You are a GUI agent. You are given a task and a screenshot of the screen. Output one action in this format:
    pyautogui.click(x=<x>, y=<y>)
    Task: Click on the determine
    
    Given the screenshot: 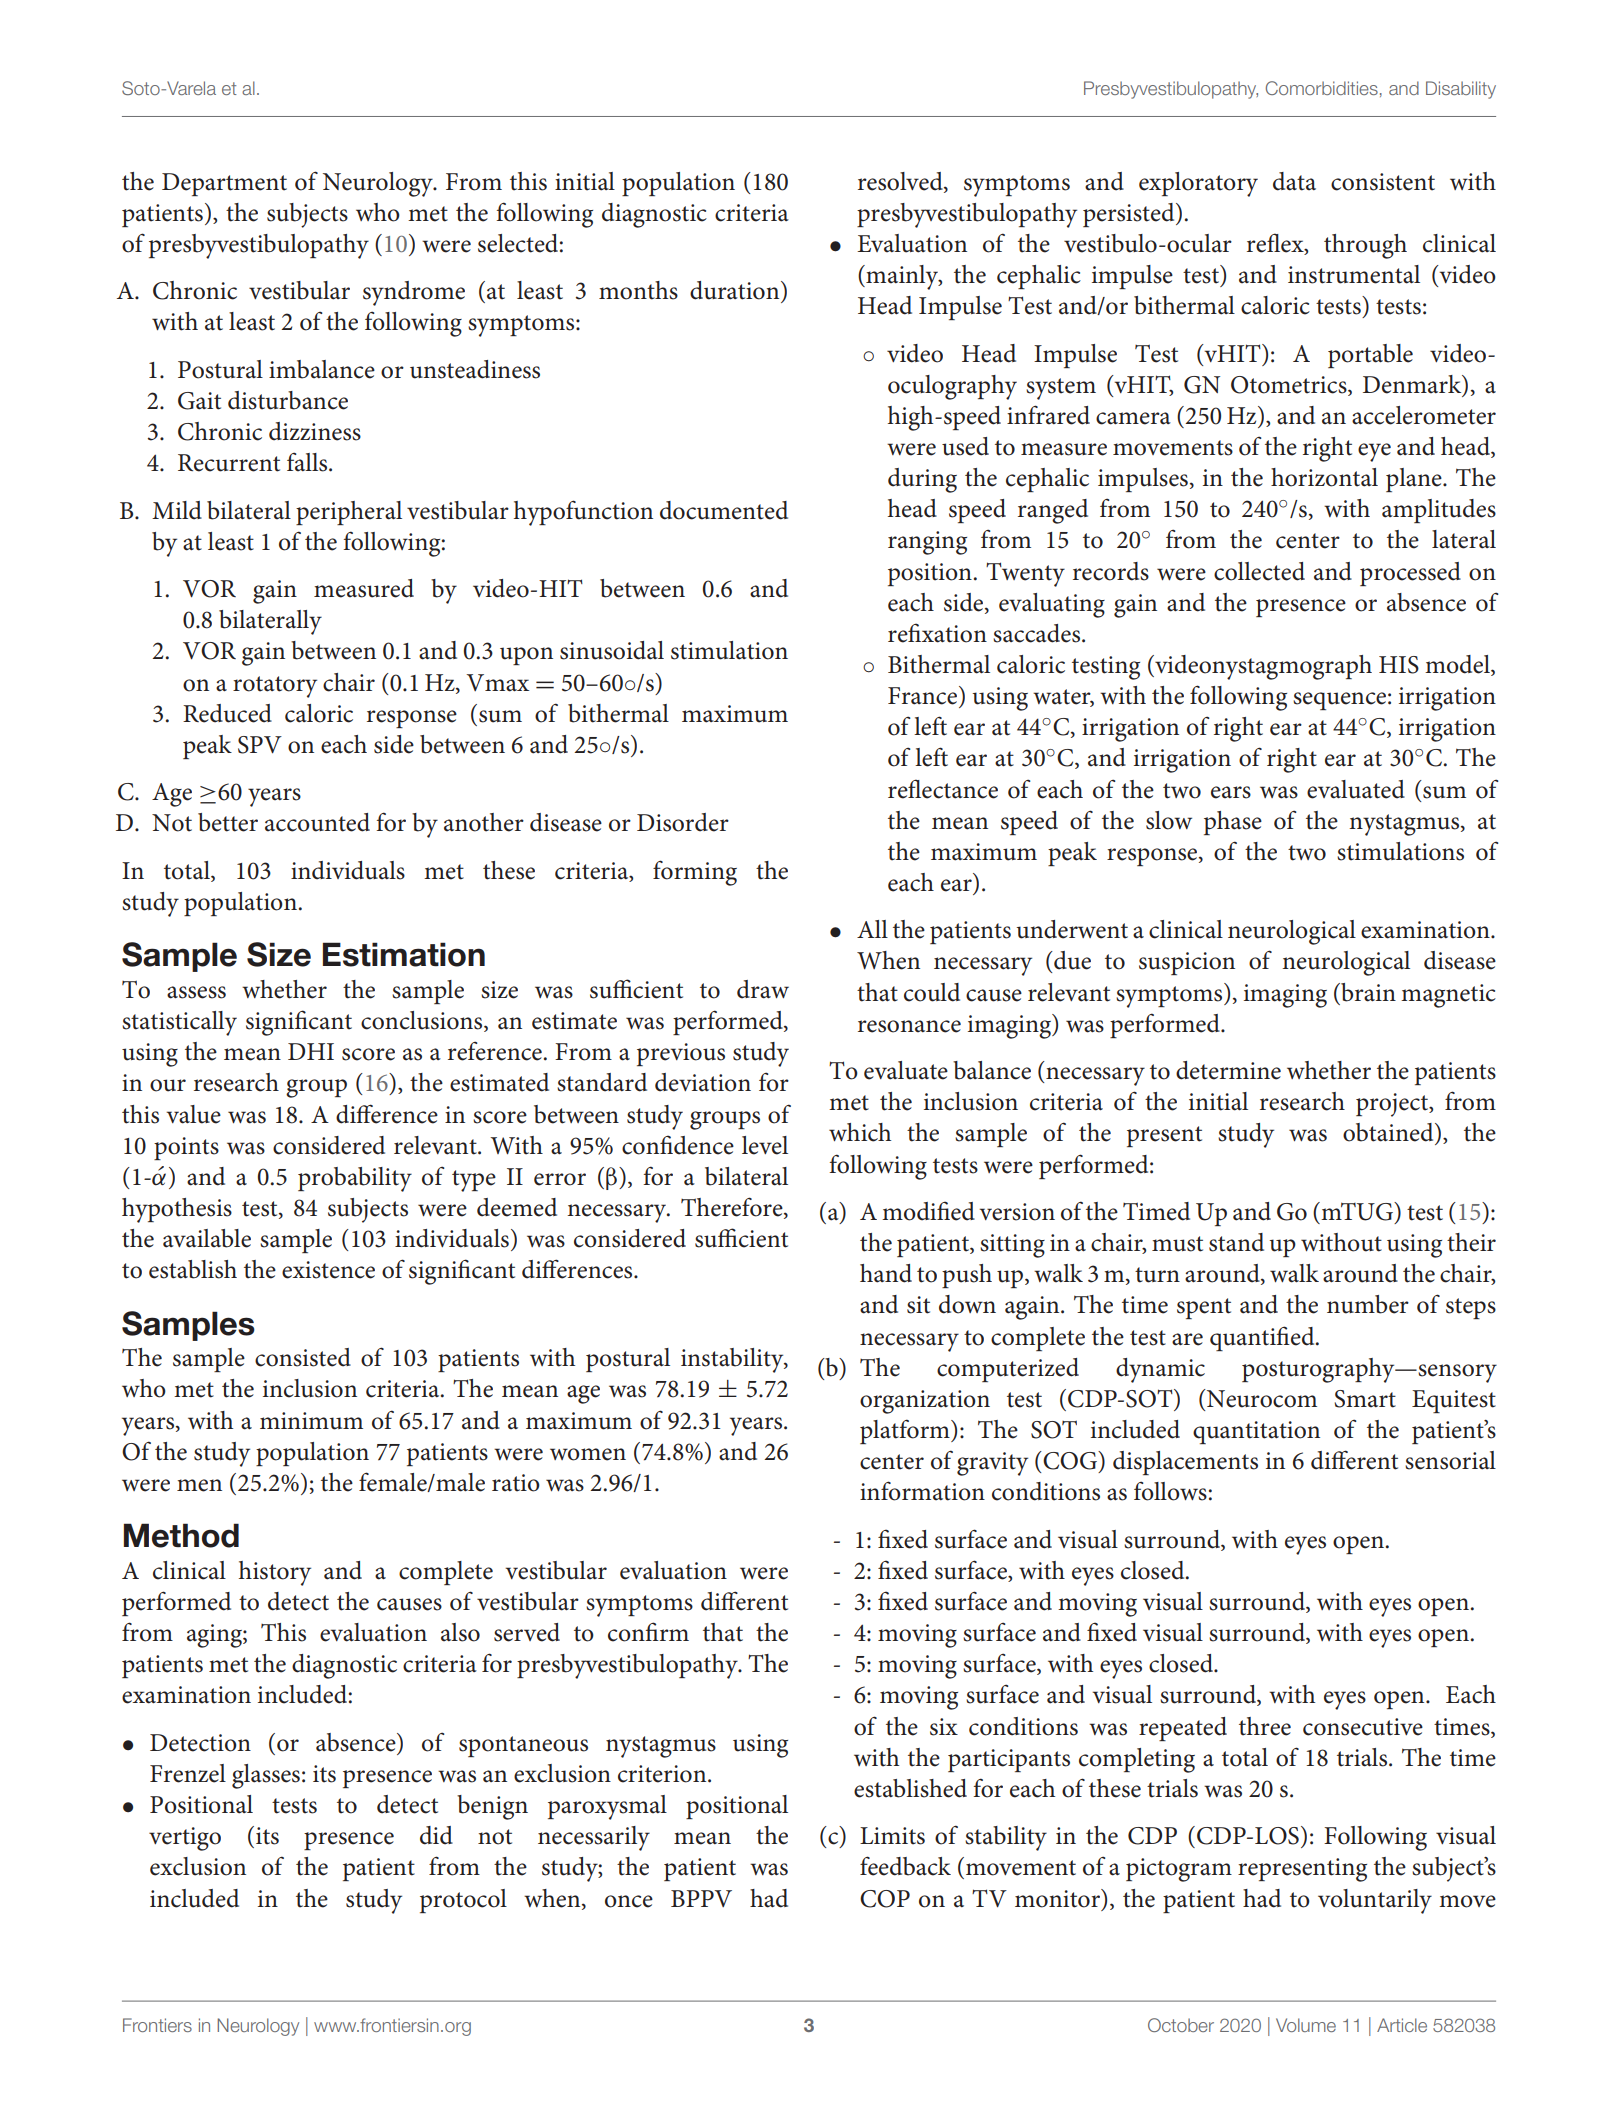 What is the action you would take?
    pyautogui.click(x=1228, y=1070)
